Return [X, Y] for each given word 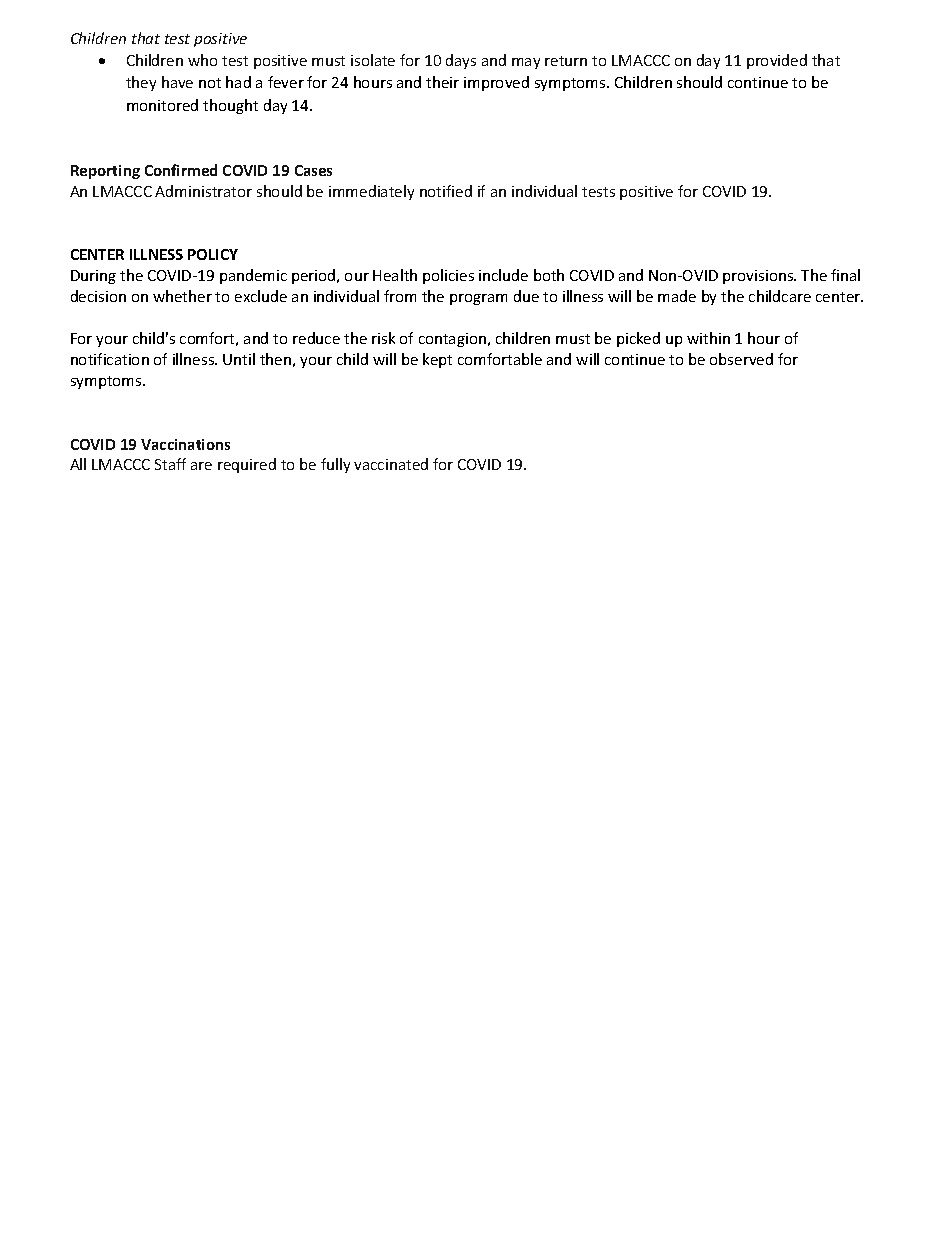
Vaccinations [185, 444]
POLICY [213, 254]
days [461, 61]
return [566, 61]
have [177, 82]
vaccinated [391, 464]
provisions [759, 277]
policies [448, 276]
